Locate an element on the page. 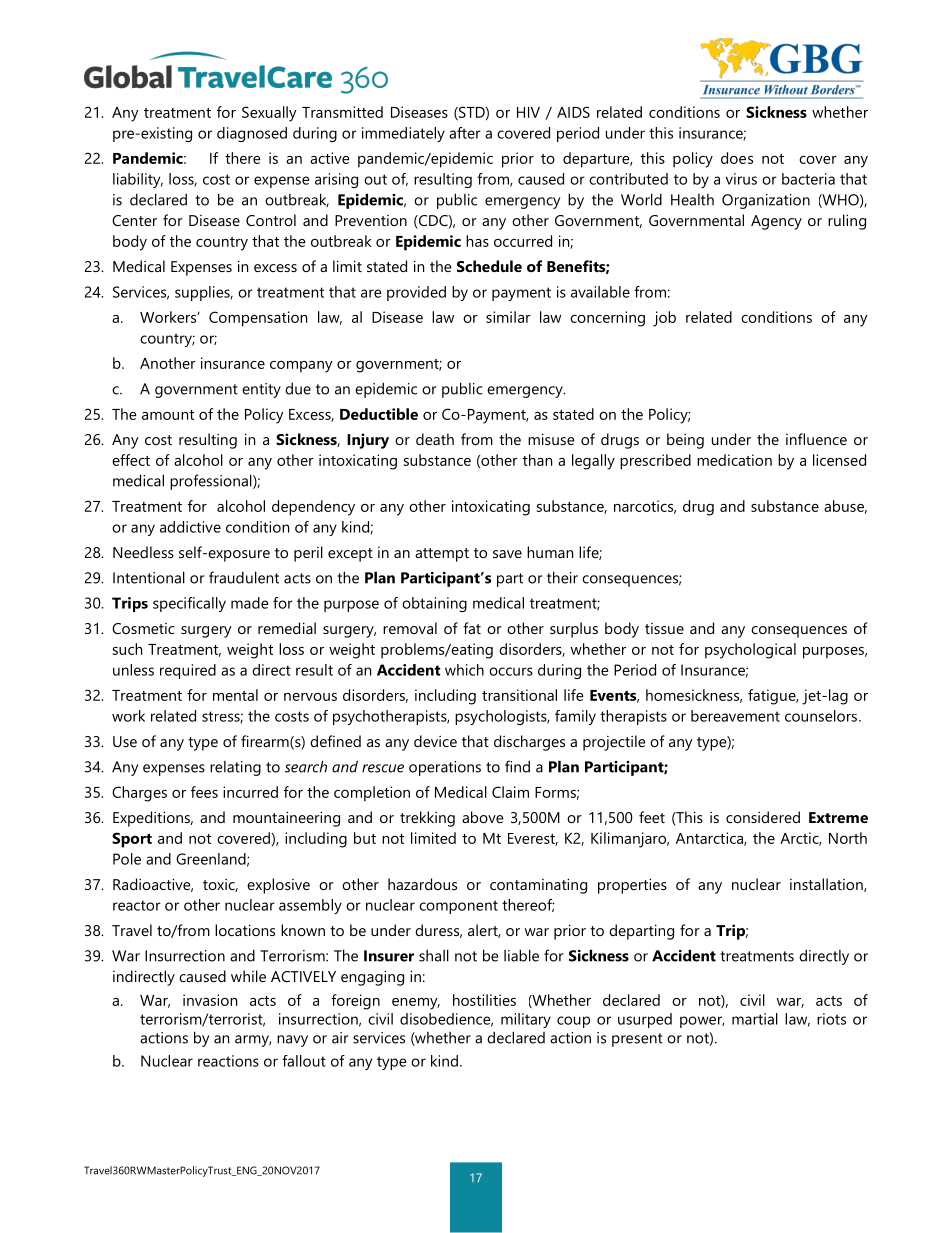  psychological is located at coordinates (750, 651).
